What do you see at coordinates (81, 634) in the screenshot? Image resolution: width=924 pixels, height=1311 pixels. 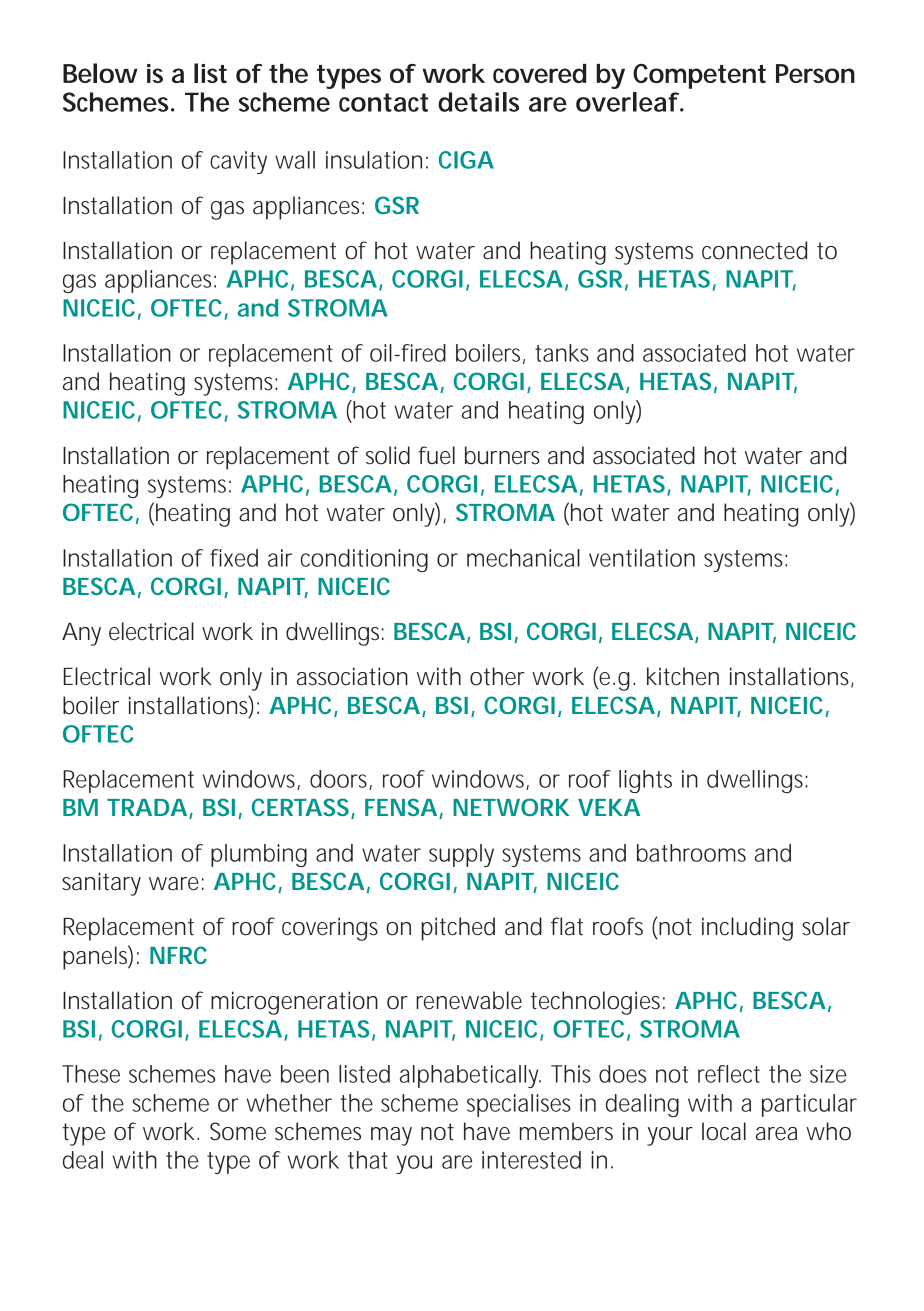 I see `Any` at bounding box center [81, 634].
